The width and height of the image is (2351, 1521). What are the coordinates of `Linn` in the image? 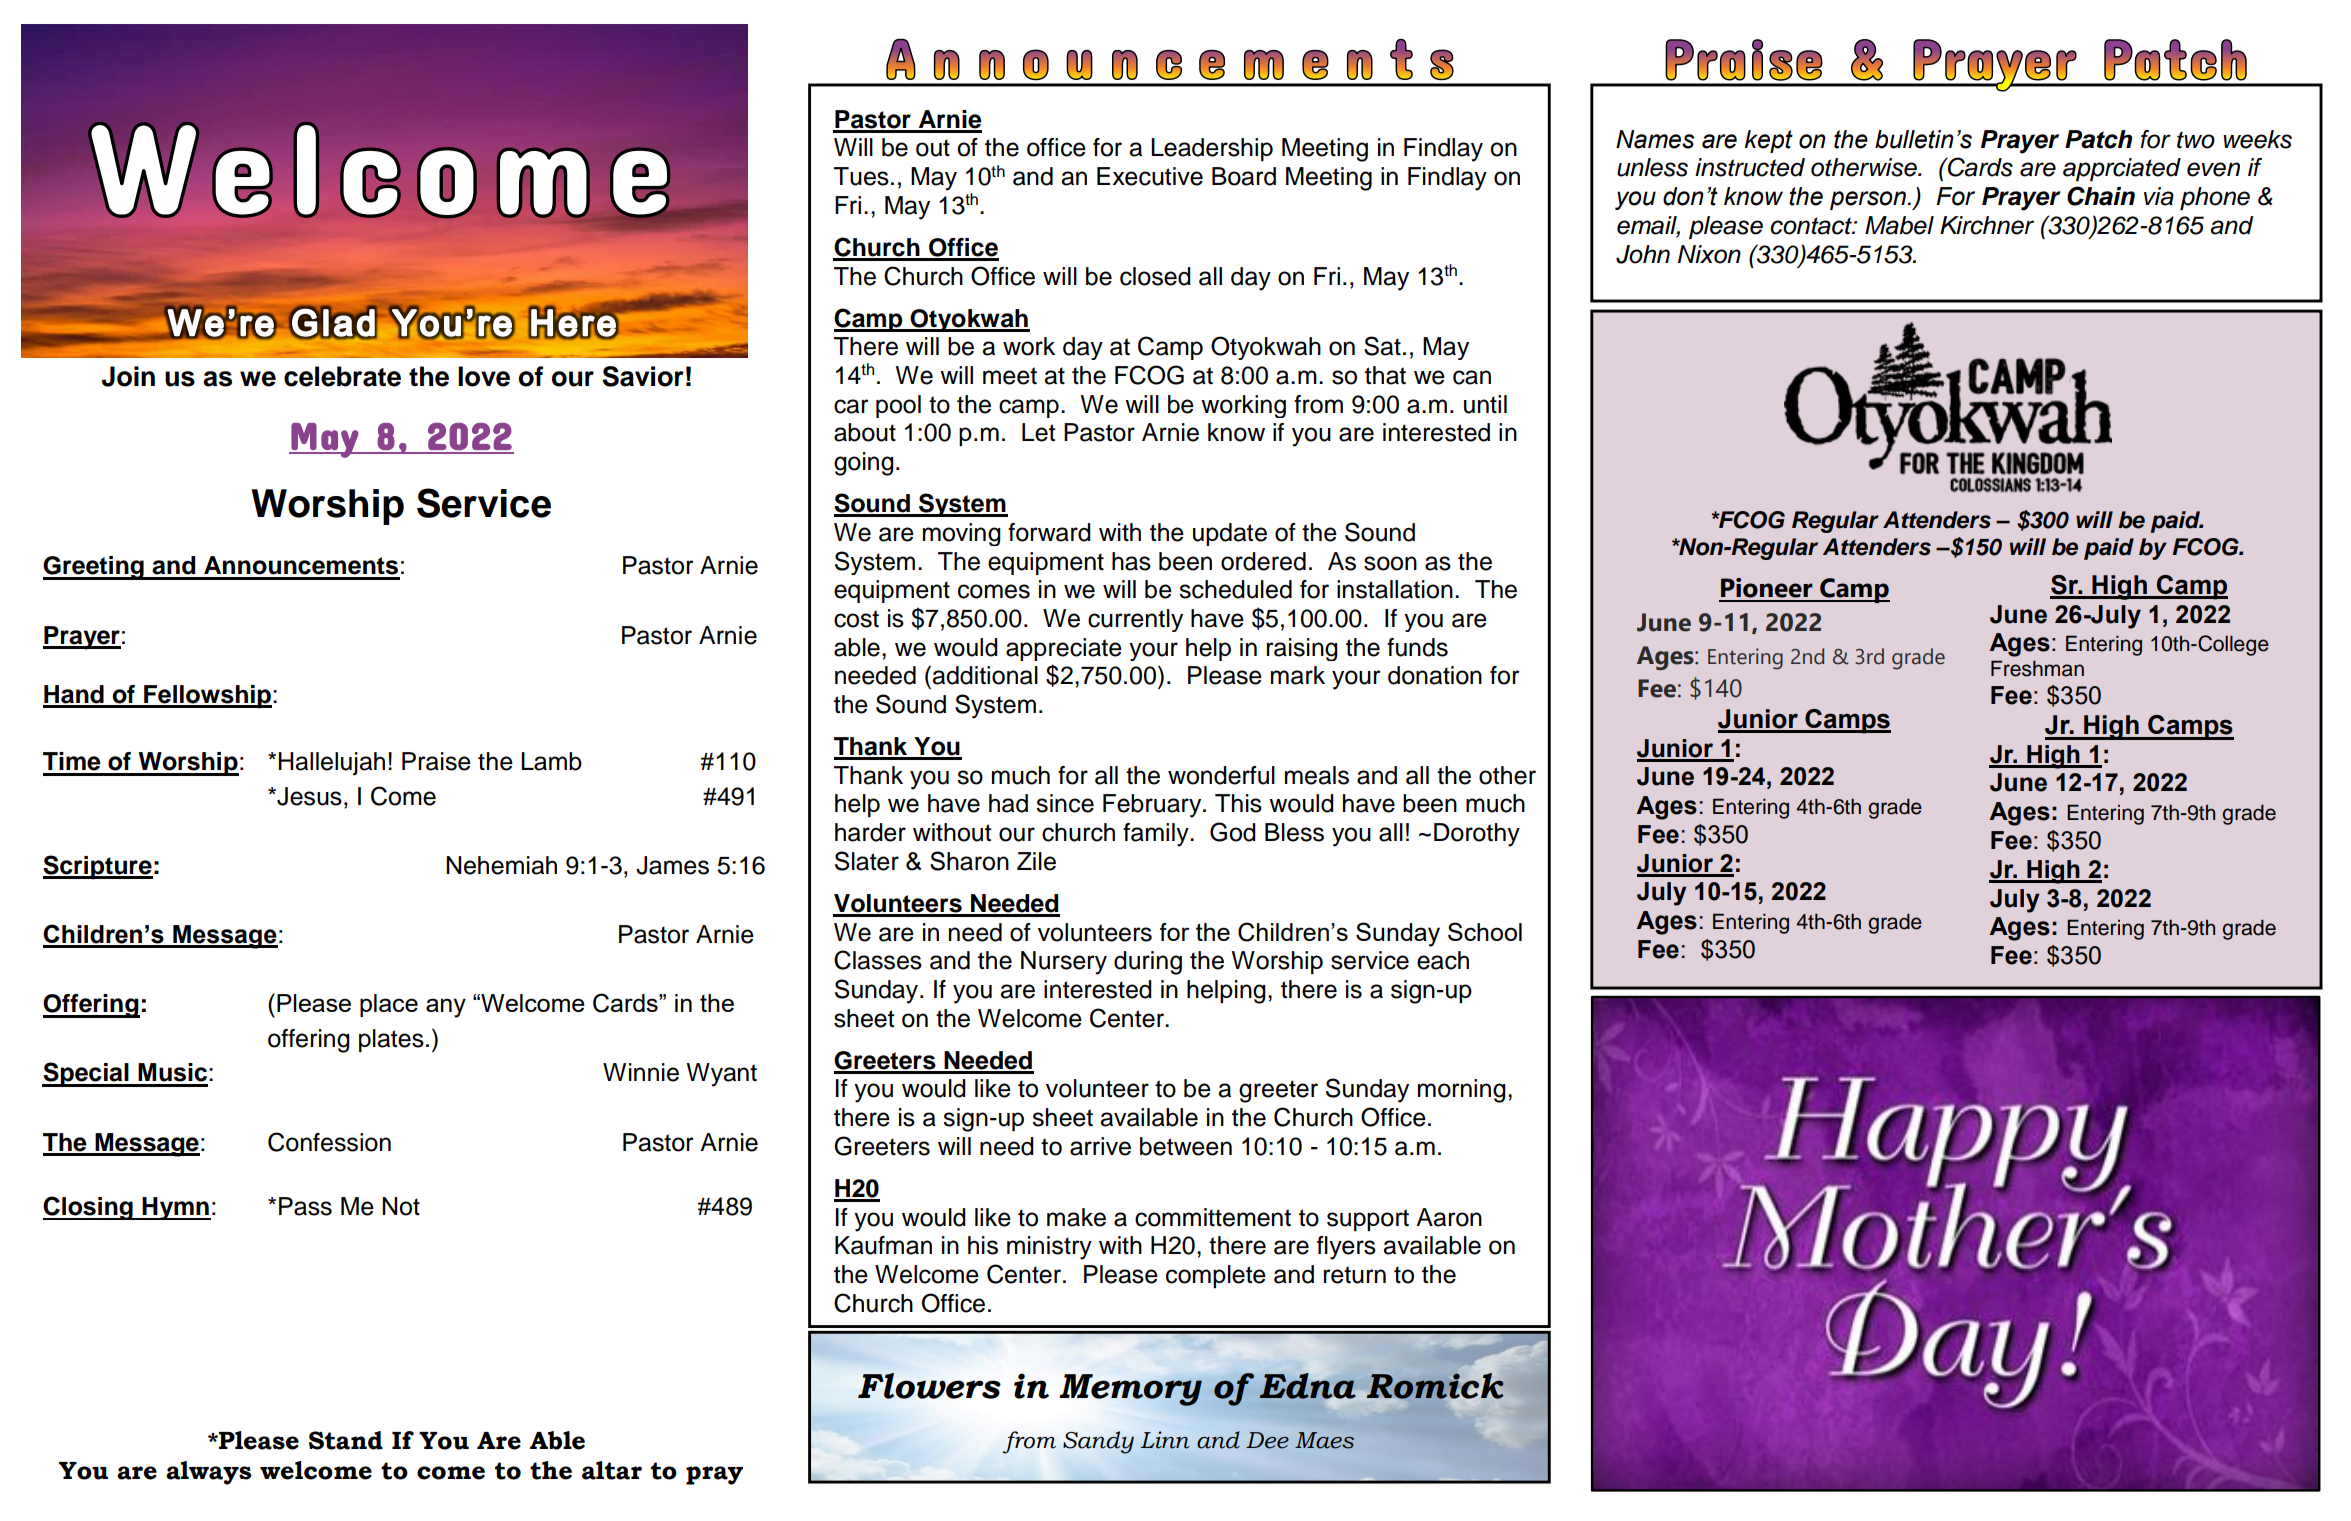 It's located at (1165, 1440).
